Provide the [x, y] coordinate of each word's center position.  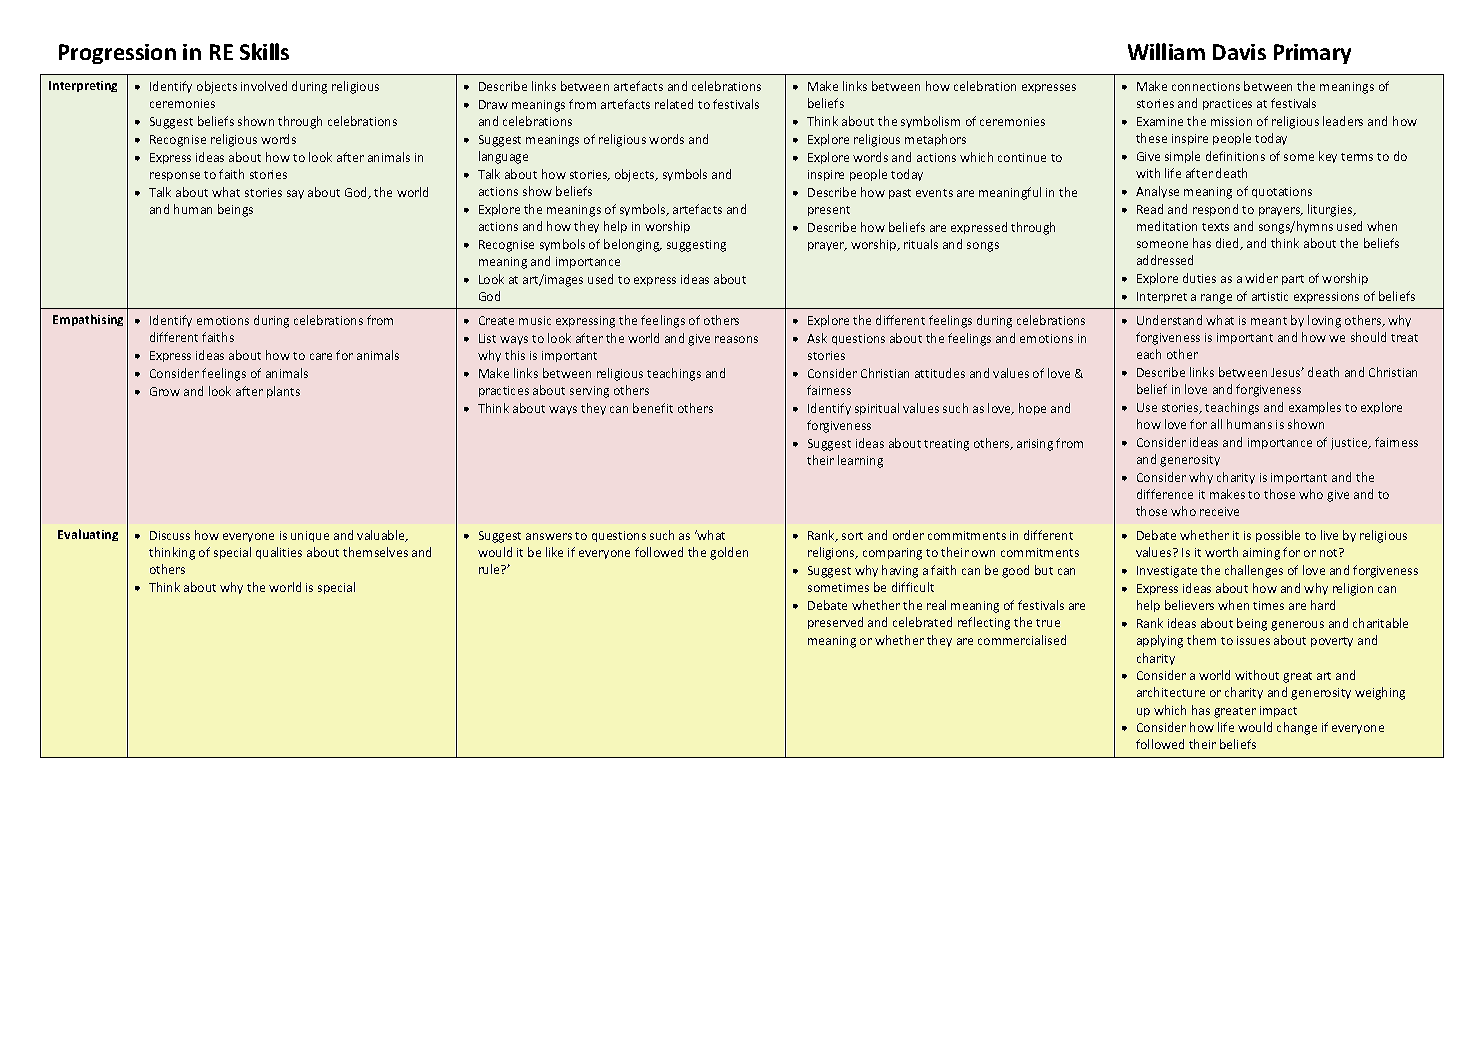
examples [1315, 408]
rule [490, 569]
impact [1278, 711]
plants [283, 392]
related [674, 104]
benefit [653, 408]
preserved [835, 623]
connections [1206, 86]
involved [264, 86]
